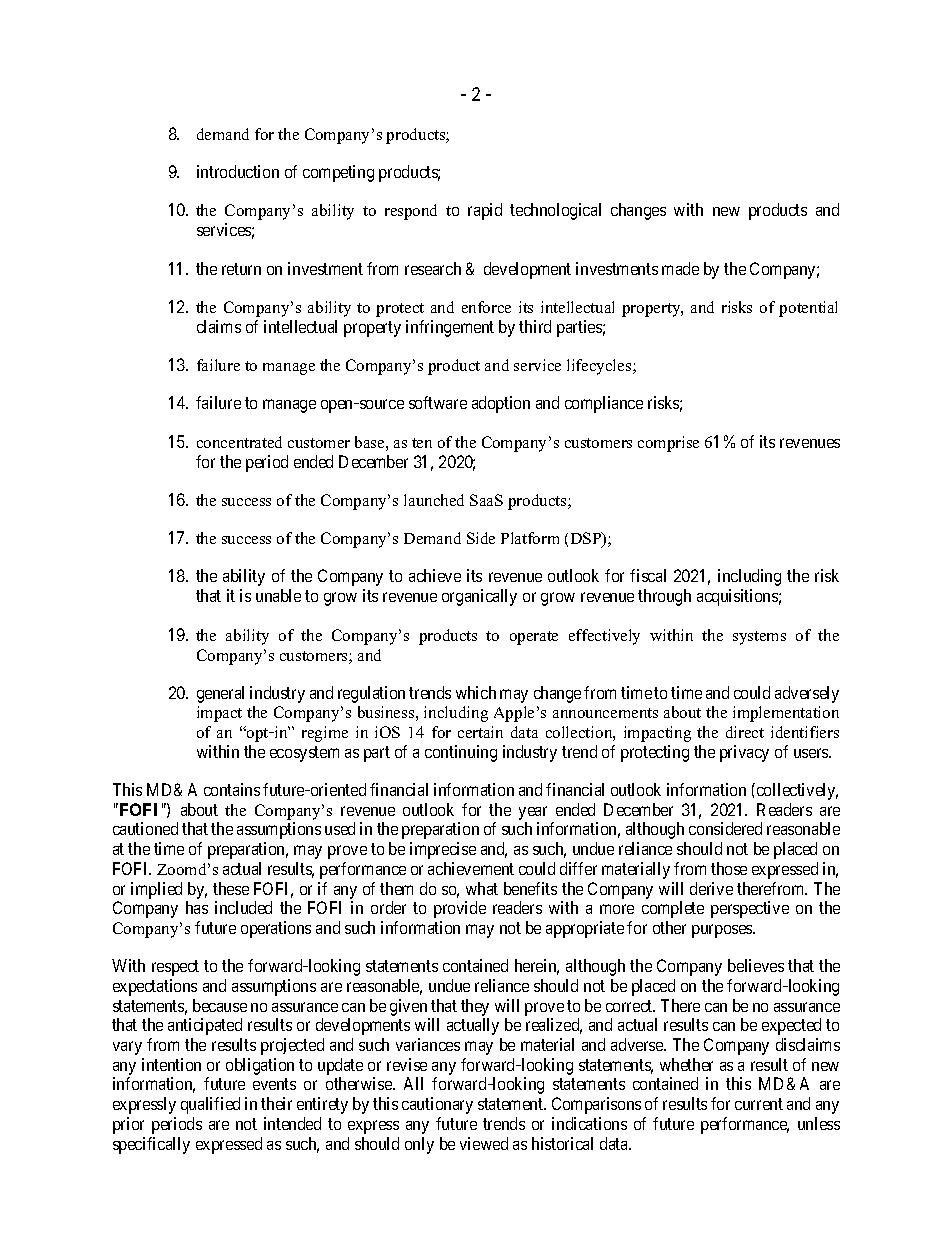 The width and height of the document is (952, 1233). What do you see at coordinates (680, 268) in the document?
I see `made` at bounding box center [680, 268].
